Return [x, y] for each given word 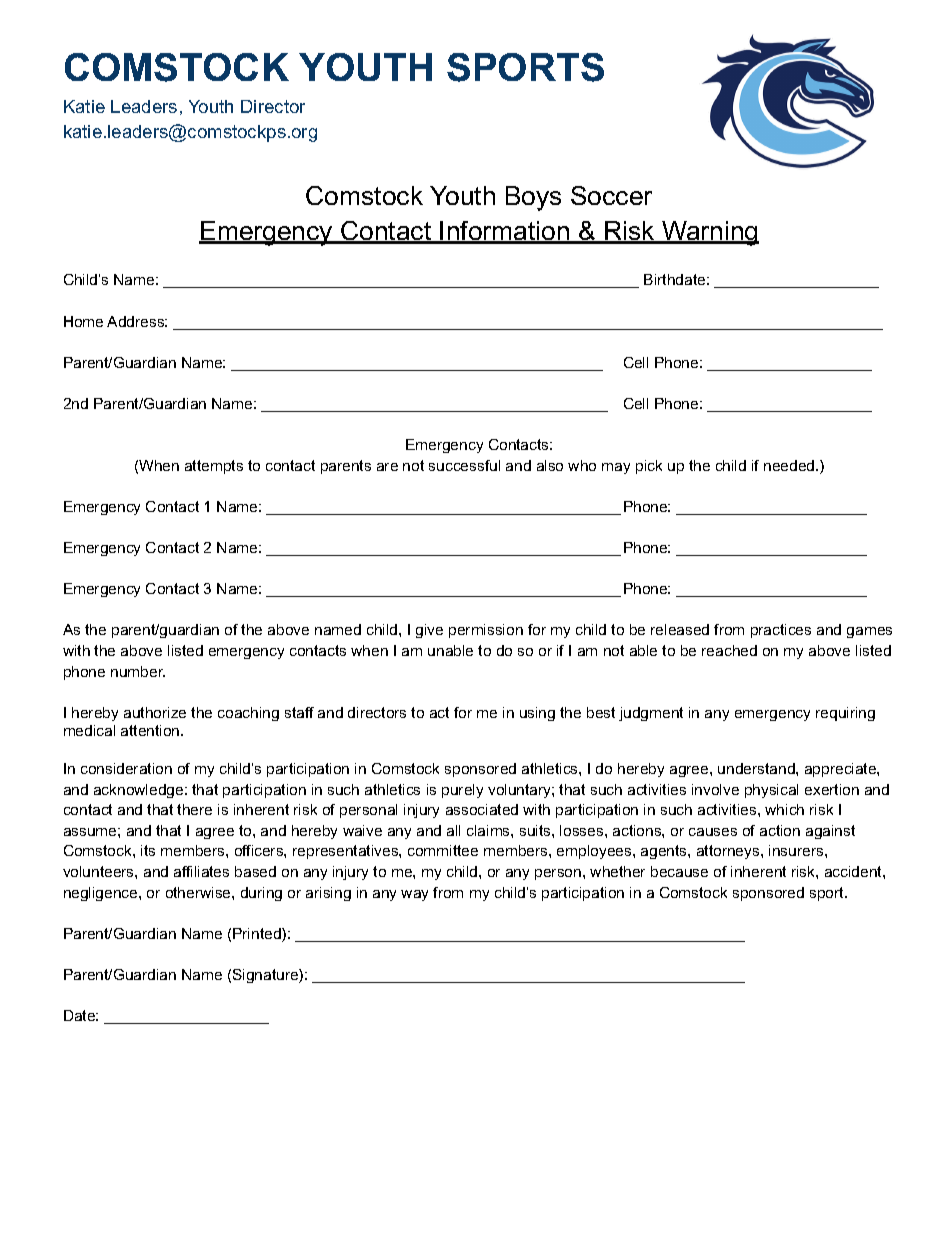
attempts [214, 467]
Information [505, 232]
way [414, 895]
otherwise [199, 892]
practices [781, 631]
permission [486, 631]
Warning [709, 233]
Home [83, 321]
